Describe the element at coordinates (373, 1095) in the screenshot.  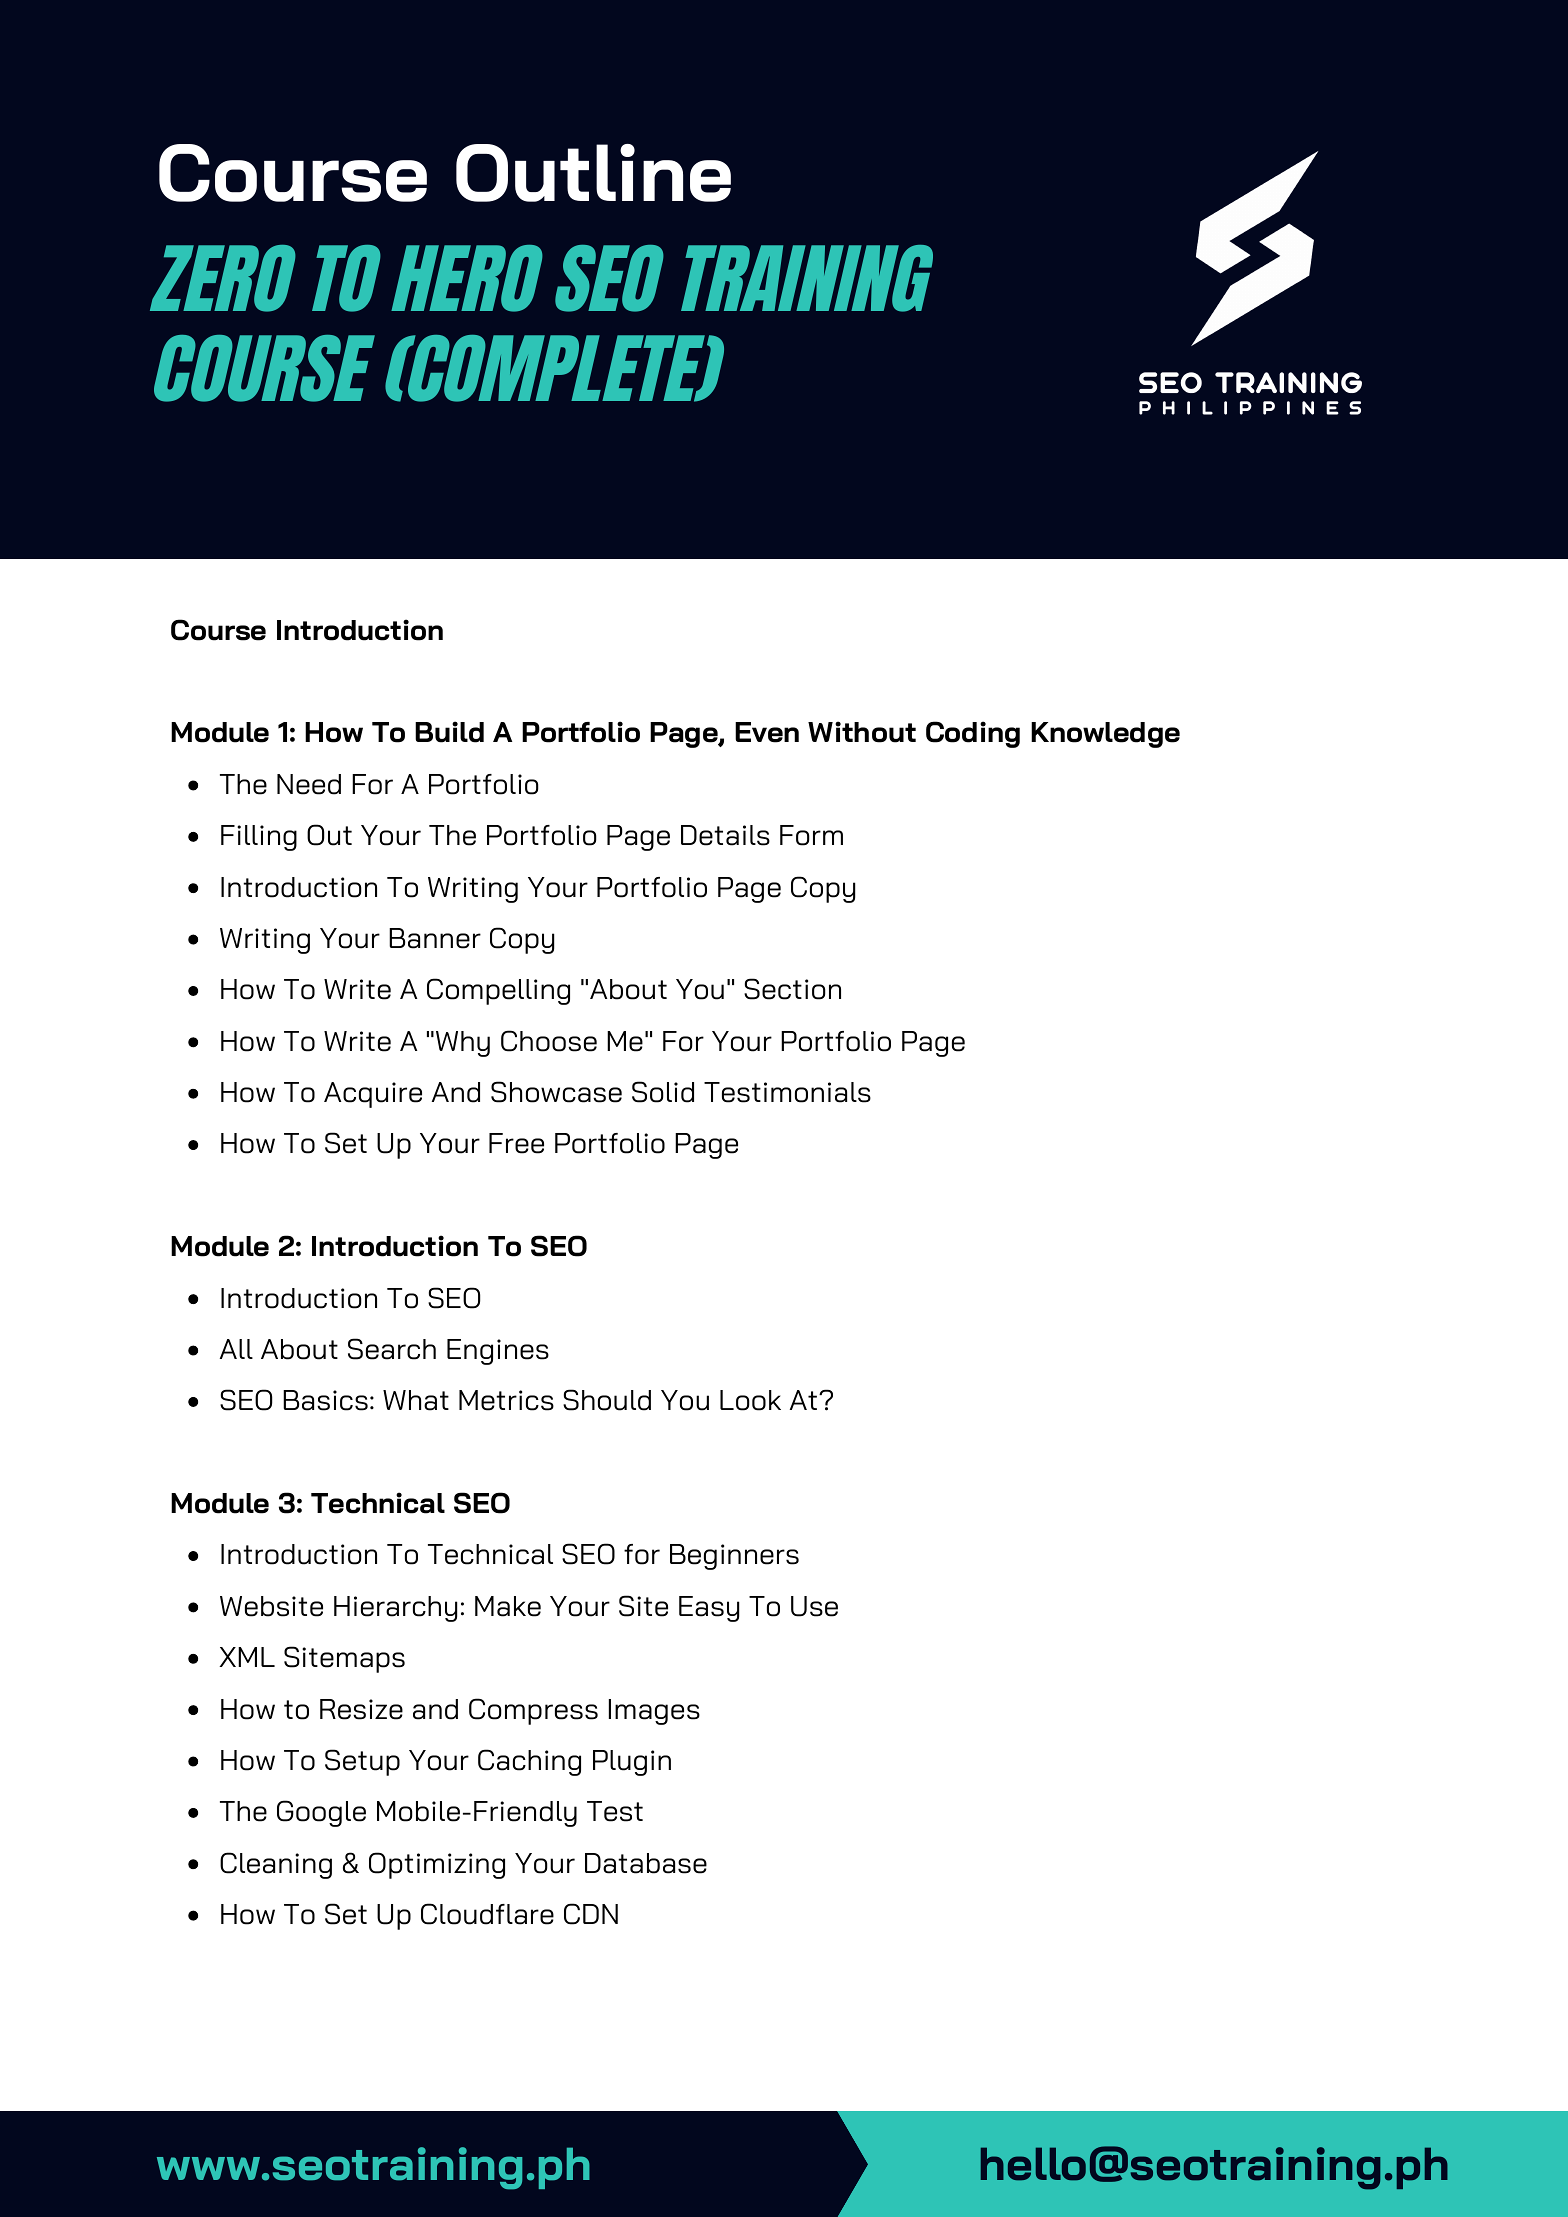
I see `Acquire` at that location.
